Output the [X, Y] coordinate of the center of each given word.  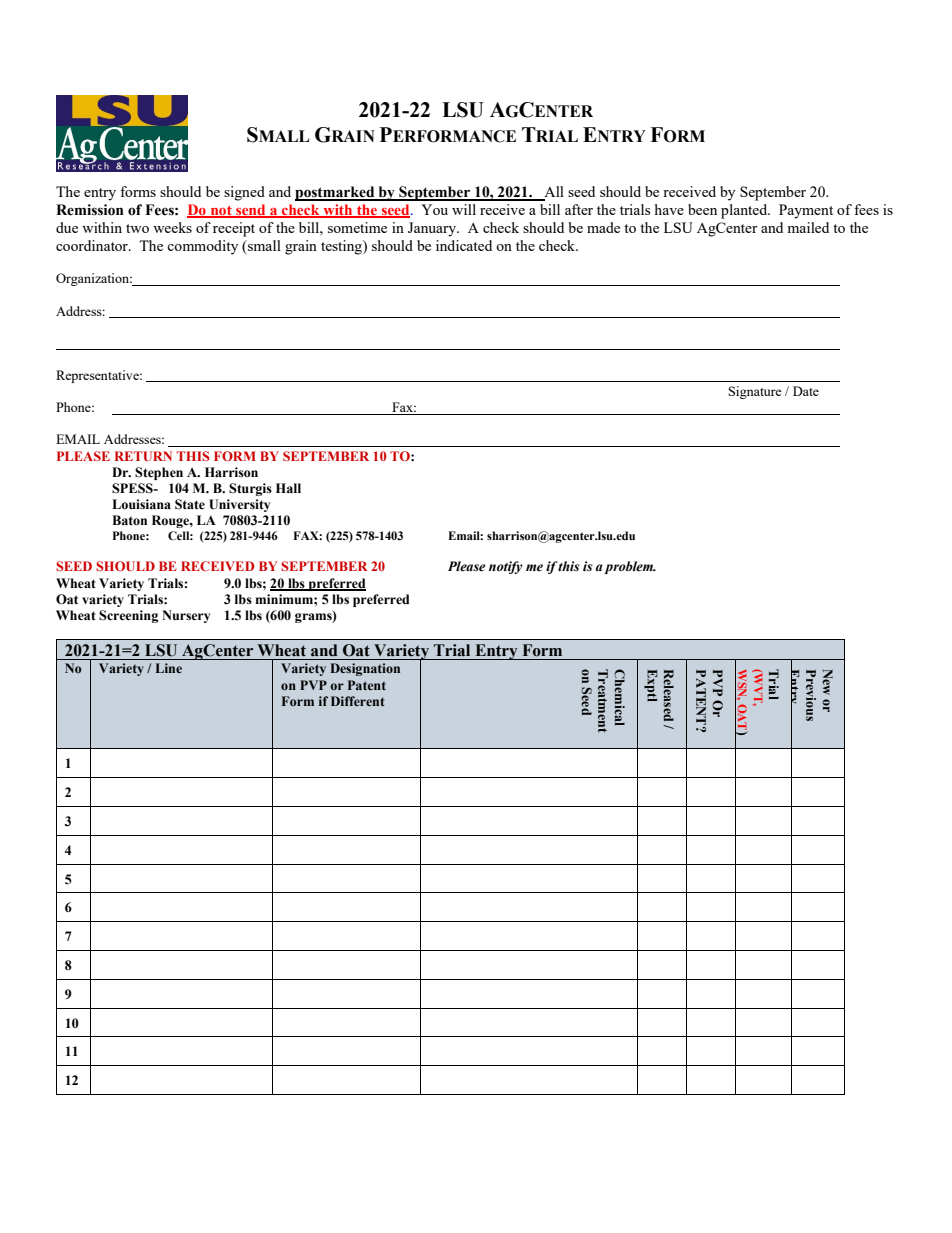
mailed [808, 227]
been [702, 209]
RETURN [143, 456]
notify [506, 567]
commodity [202, 247]
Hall [288, 488]
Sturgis [250, 489]
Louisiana [141, 504]
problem [629, 567]
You [434, 209]
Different [357, 701]
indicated [464, 245]
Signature [755, 392]
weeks [172, 227]
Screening [128, 616]
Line [169, 668]
